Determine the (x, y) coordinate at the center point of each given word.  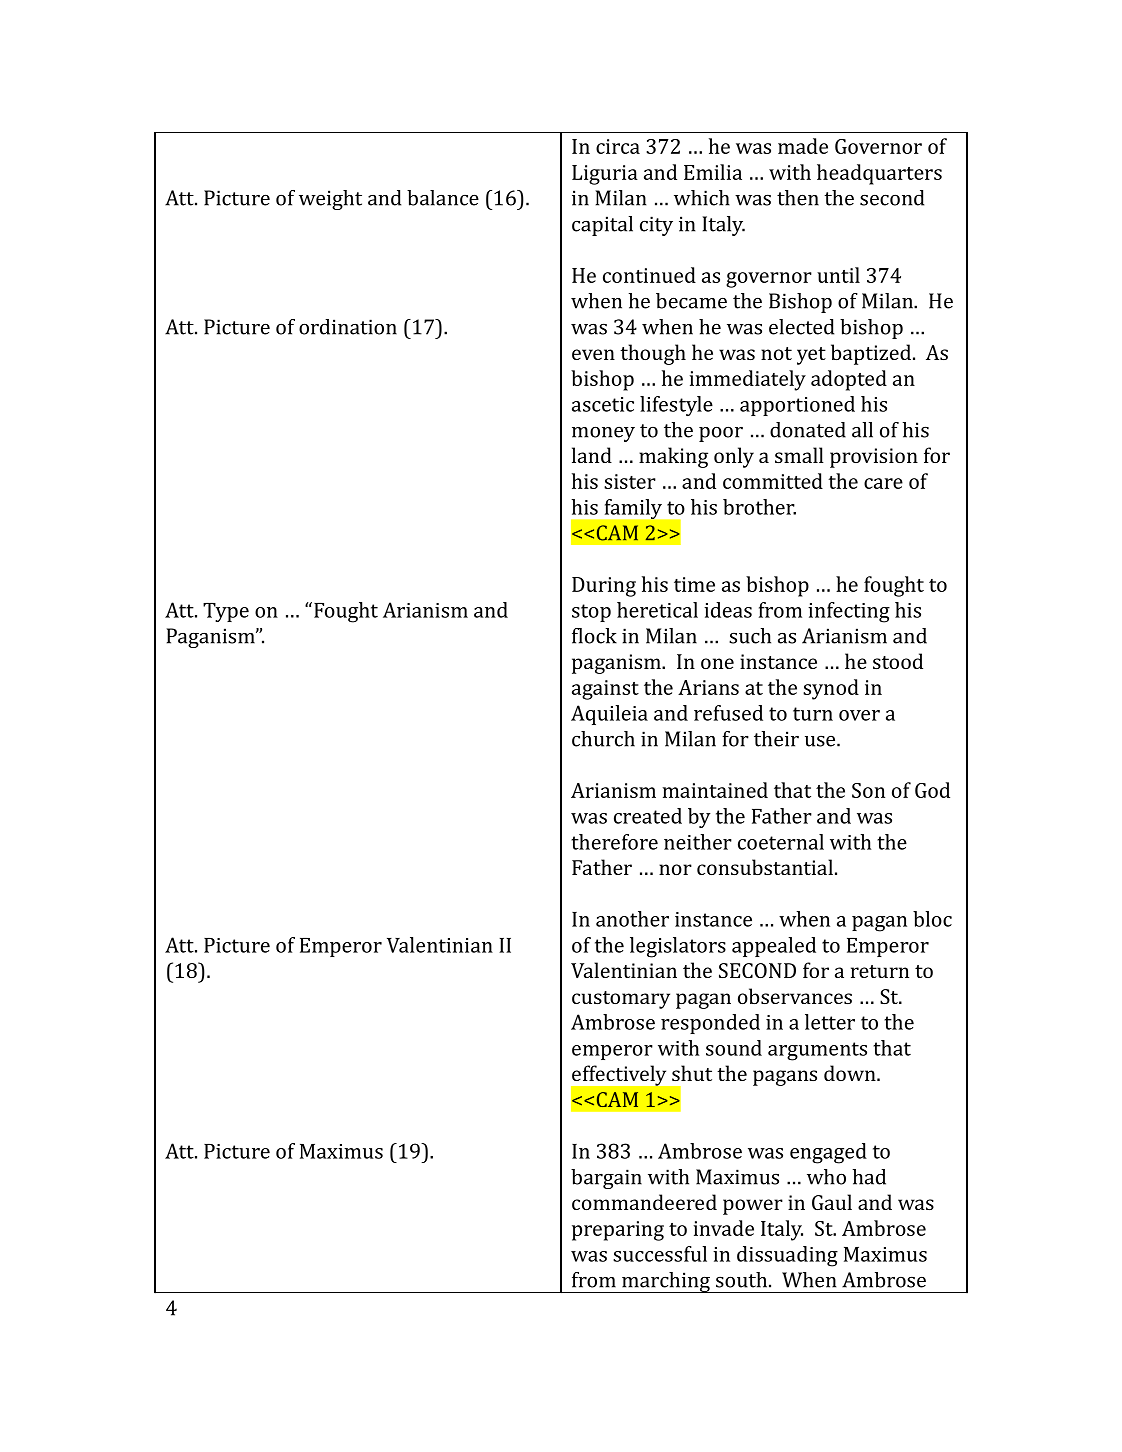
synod (831, 689)
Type (226, 612)
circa (618, 146)
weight (330, 200)
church (603, 739)
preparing (618, 1231)
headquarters (879, 174)
